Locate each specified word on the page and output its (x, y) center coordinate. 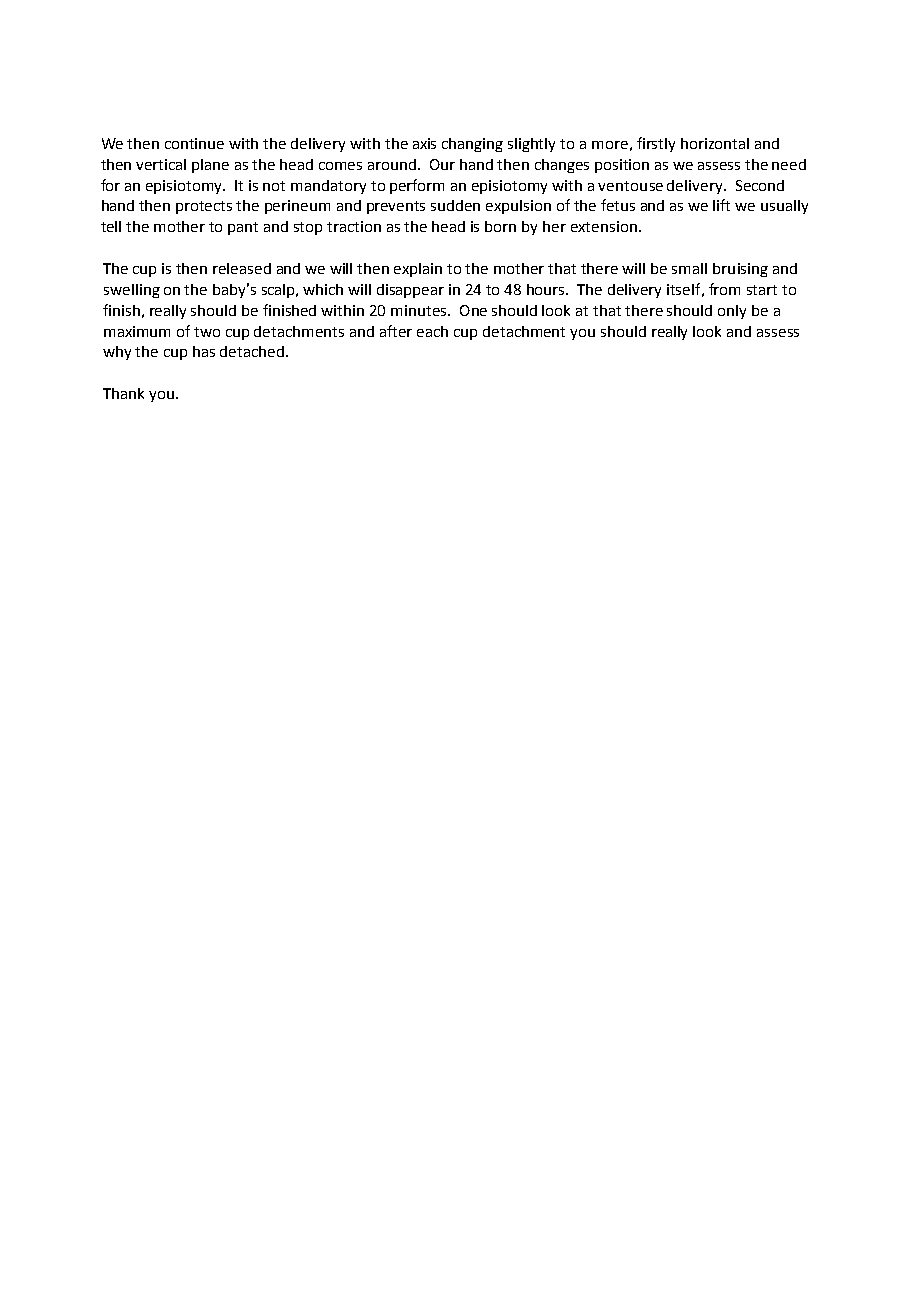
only (732, 312)
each (432, 331)
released (242, 268)
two (207, 332)
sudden (455, 205)
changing (472, 145)
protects (204, 207)
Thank (123, 393)
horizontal (715, 143)
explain (418, 270)
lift (721, 205)
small (689, 268)
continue (194, 143)
